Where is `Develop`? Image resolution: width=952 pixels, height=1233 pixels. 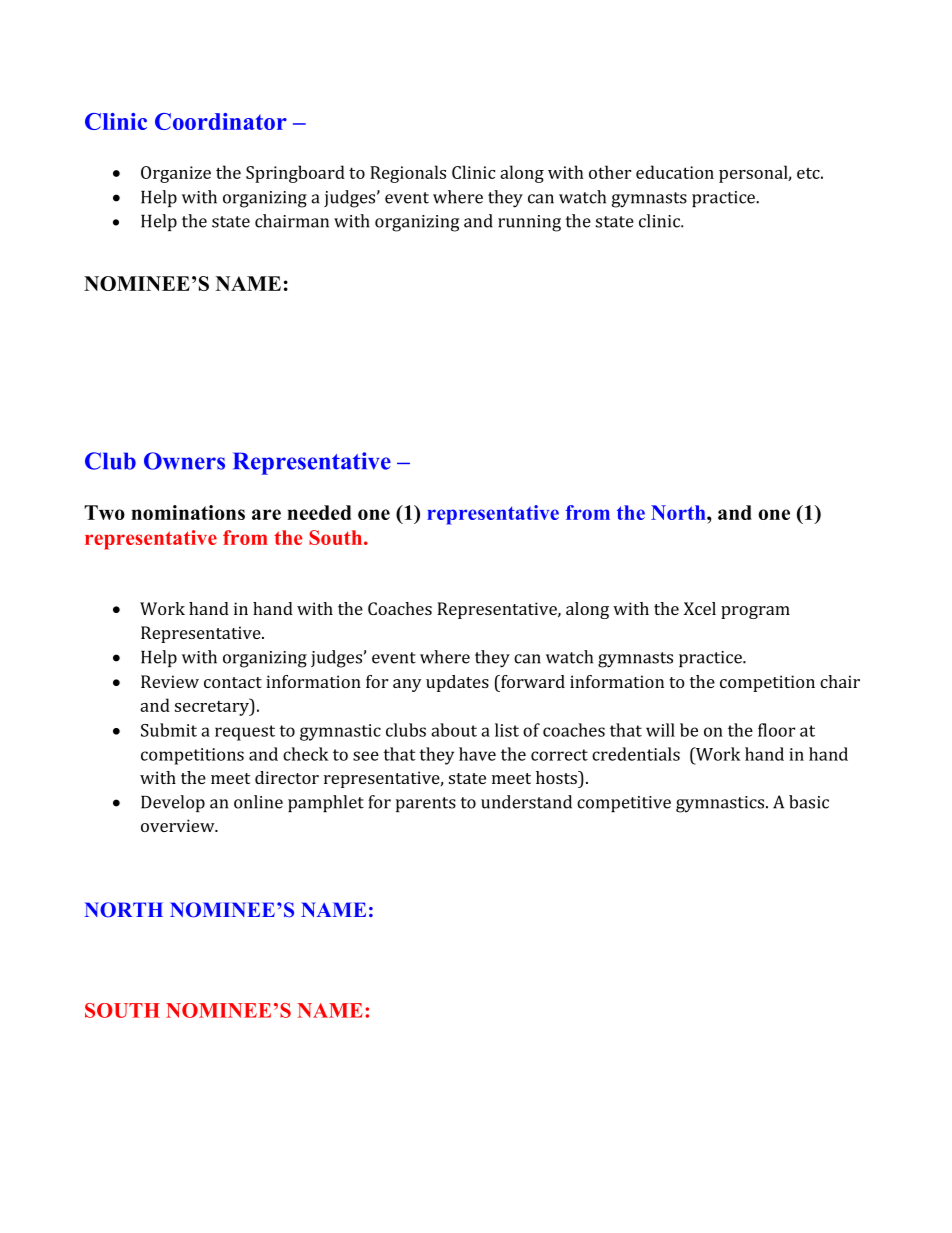 Develop is located at coordinates (173, 803).
